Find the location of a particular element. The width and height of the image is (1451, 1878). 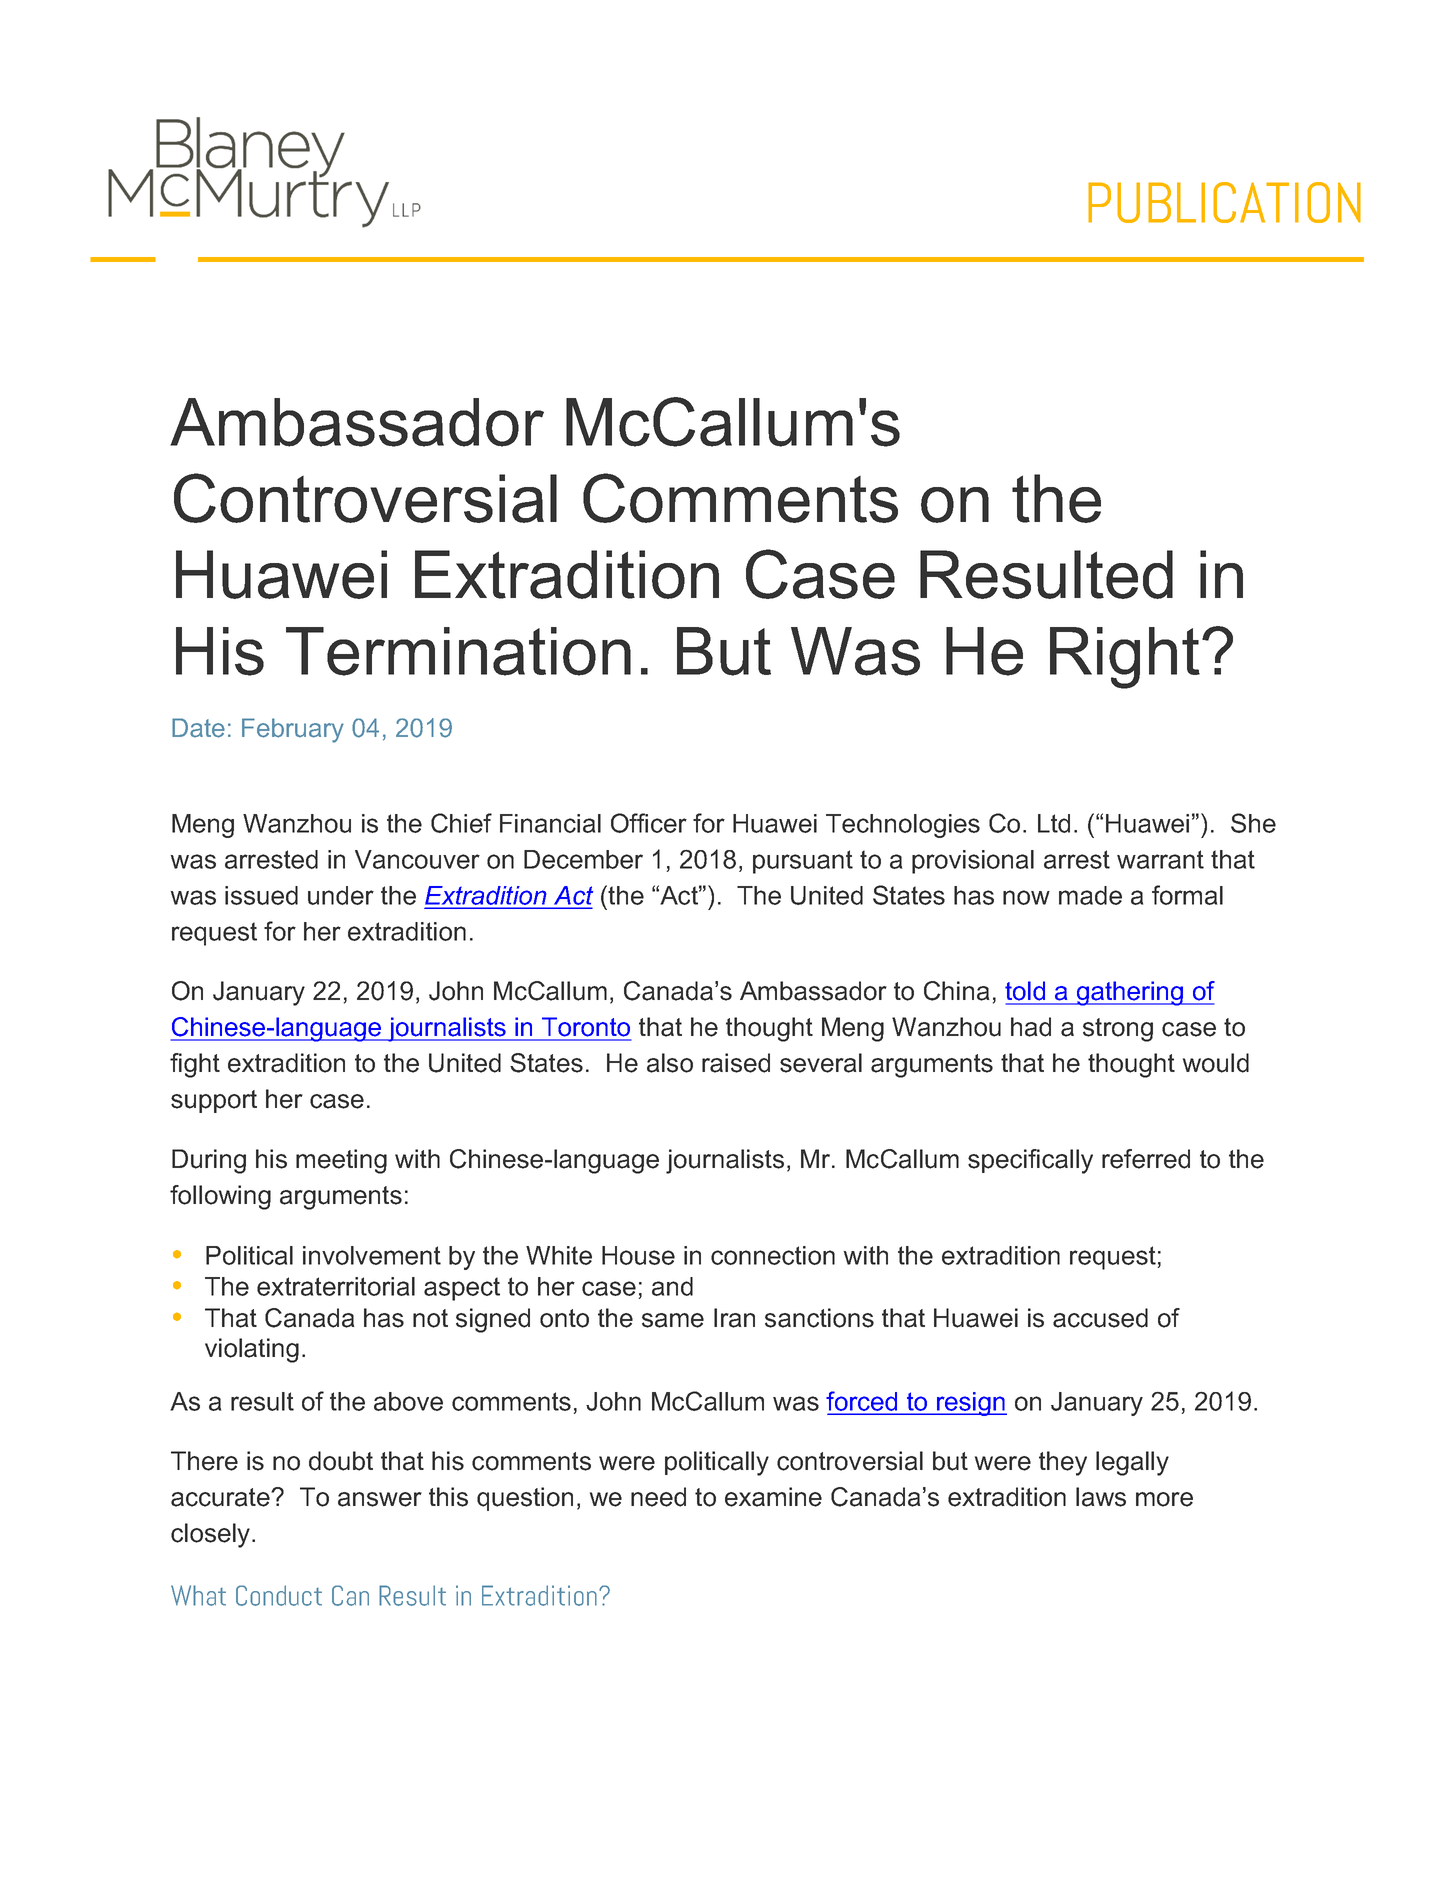

pursuant is located at coordinates (803, 862).
